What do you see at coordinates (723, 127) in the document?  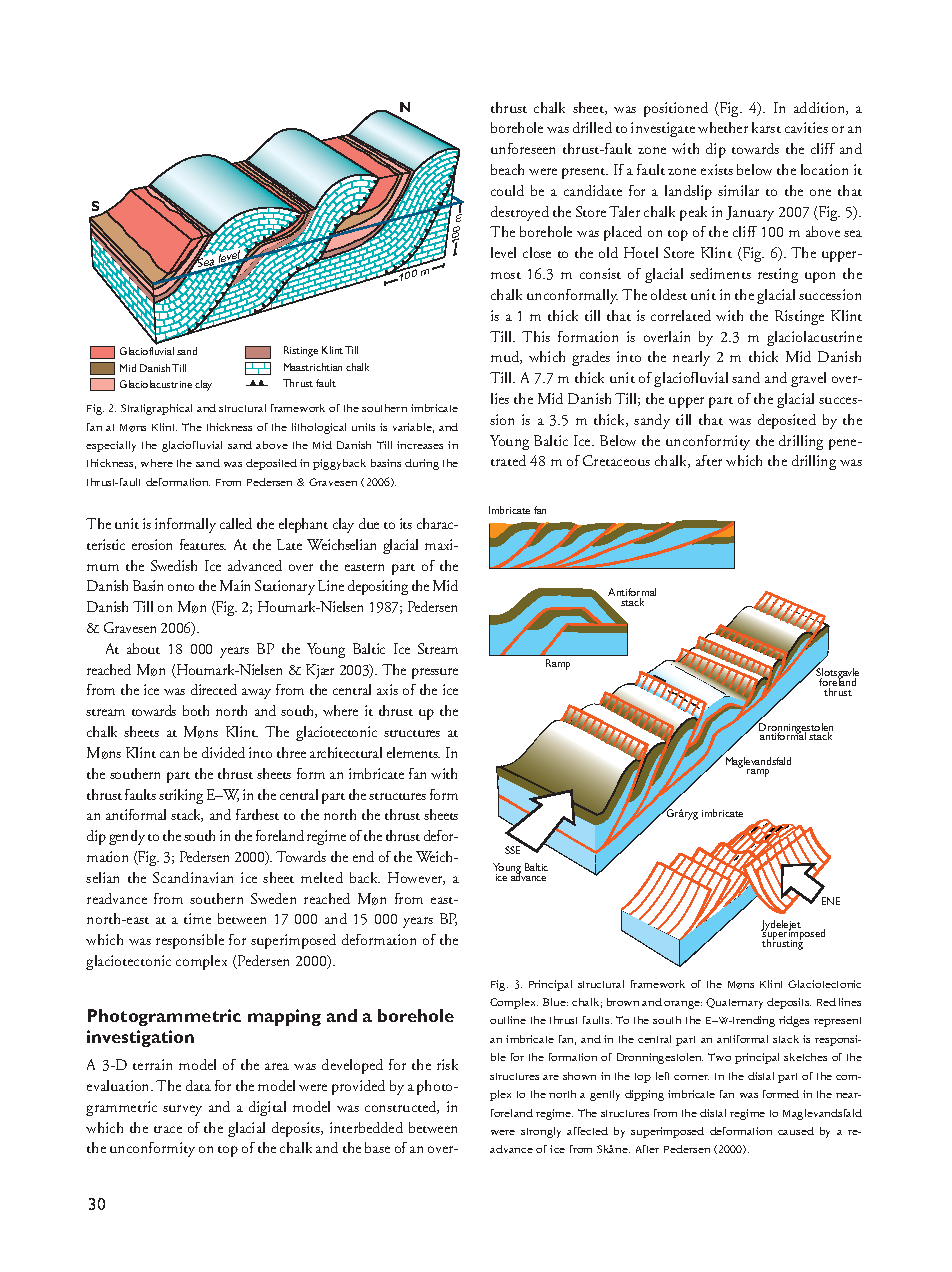 I see `whether` at bounding box center [723, 127].
